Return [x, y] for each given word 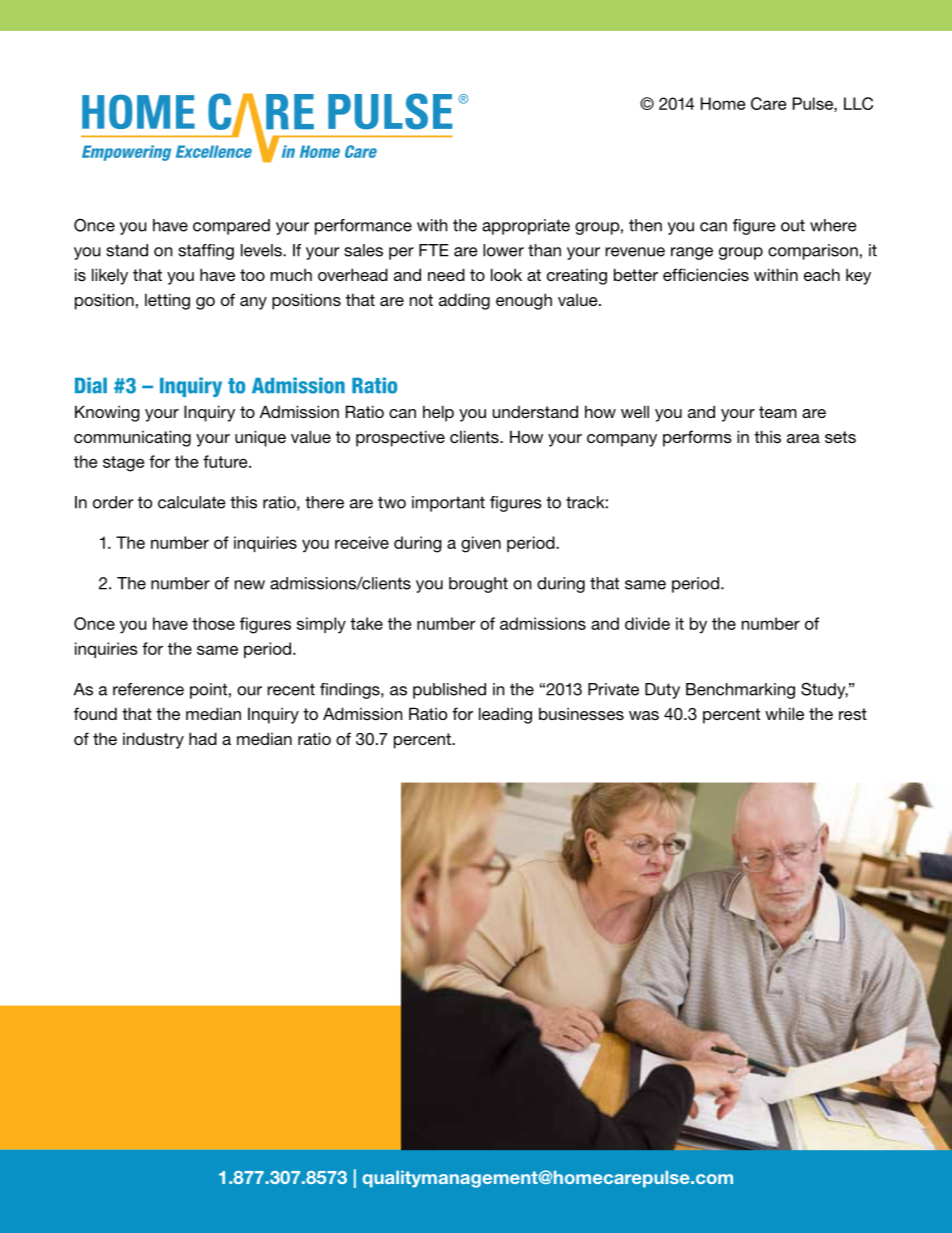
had [203, 738]
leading [505, 715]
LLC [858, 103]
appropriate [526, 227]
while [784, 713]
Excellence [214, 151]
